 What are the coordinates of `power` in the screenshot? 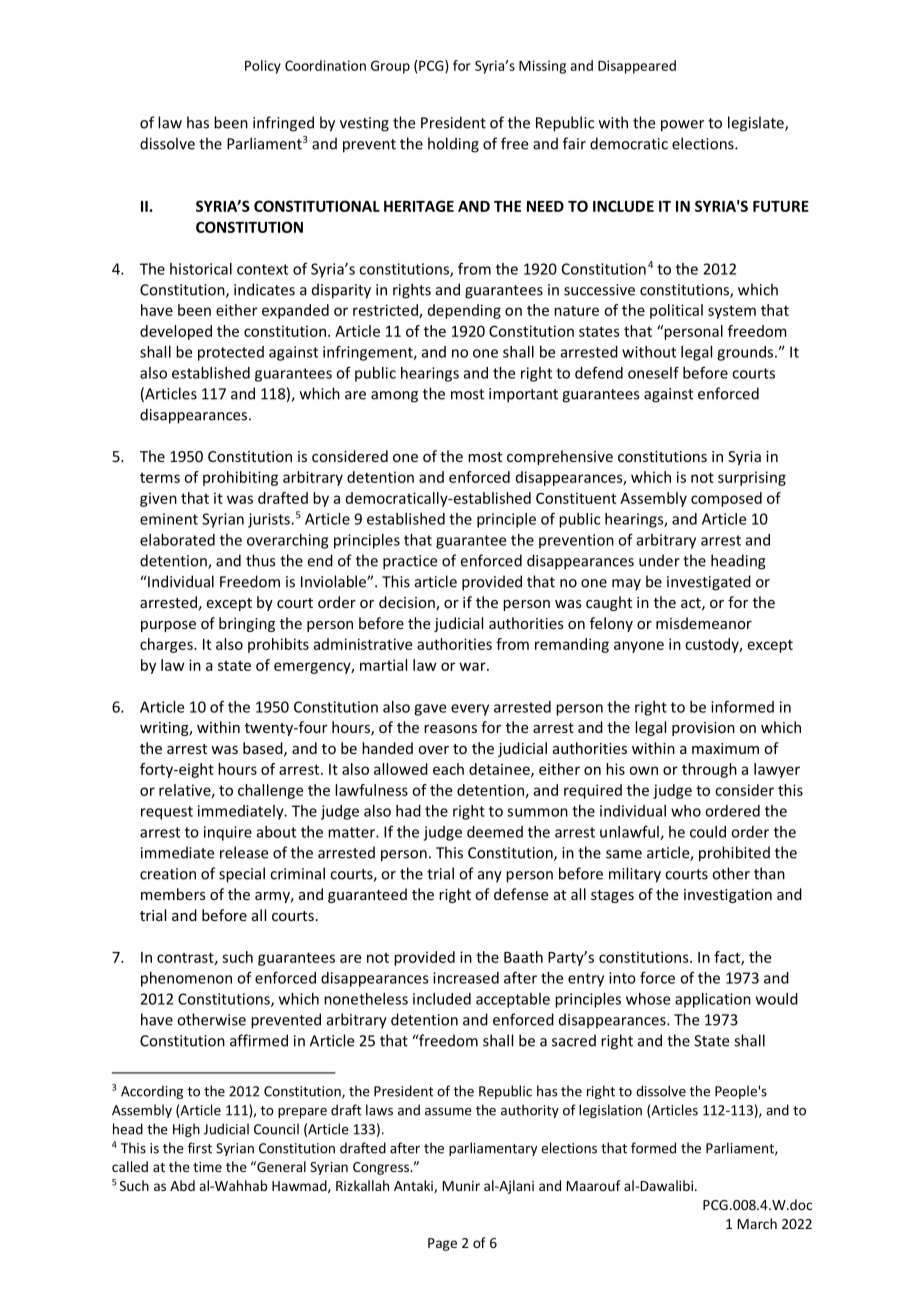 It's located at (682, 126).
